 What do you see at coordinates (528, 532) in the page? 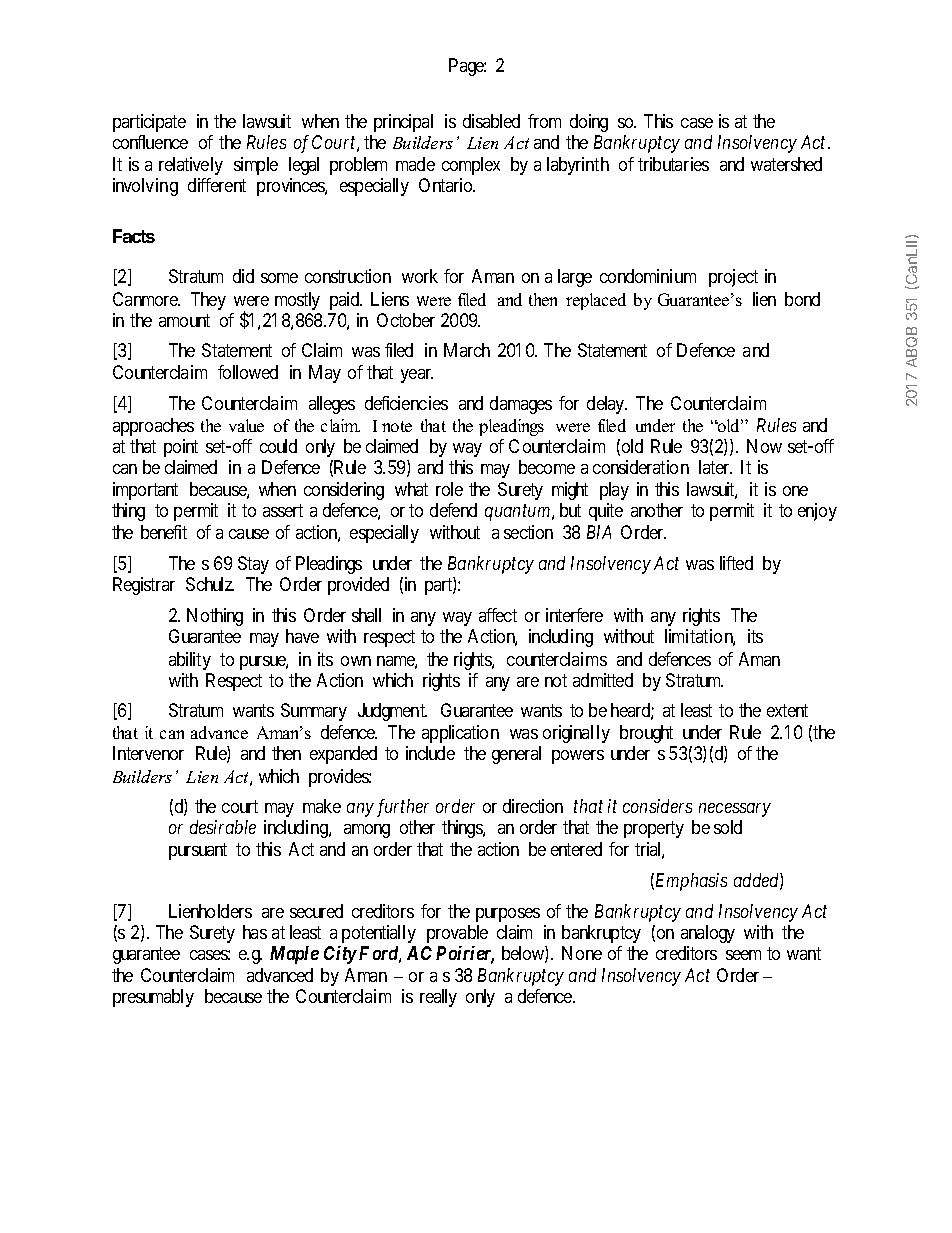
I see `section` at bounding box center [528, 532].
